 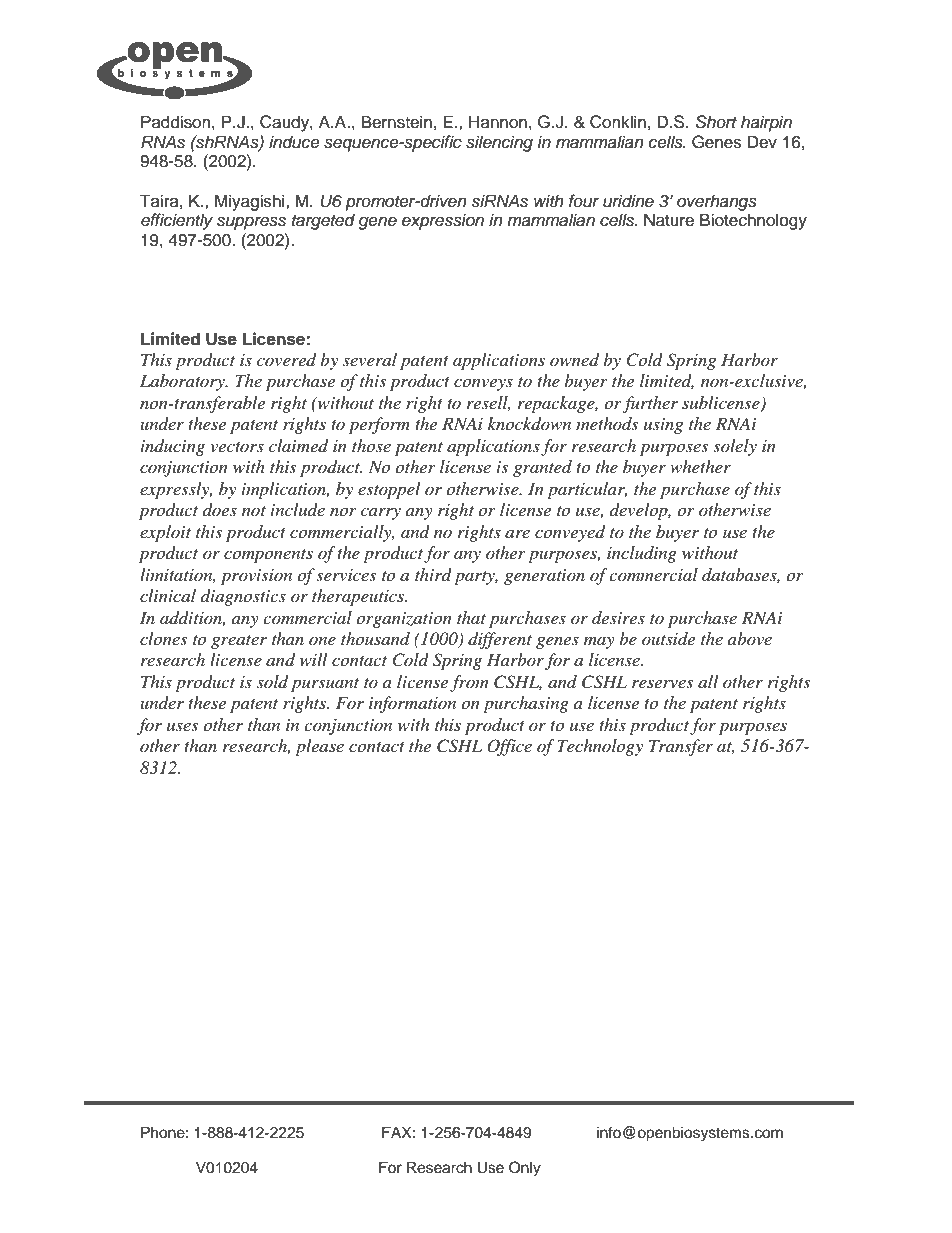 What do you see at coordinates (662, 683) in the image?
I see `reserves` at bounding box center [662, 683].
